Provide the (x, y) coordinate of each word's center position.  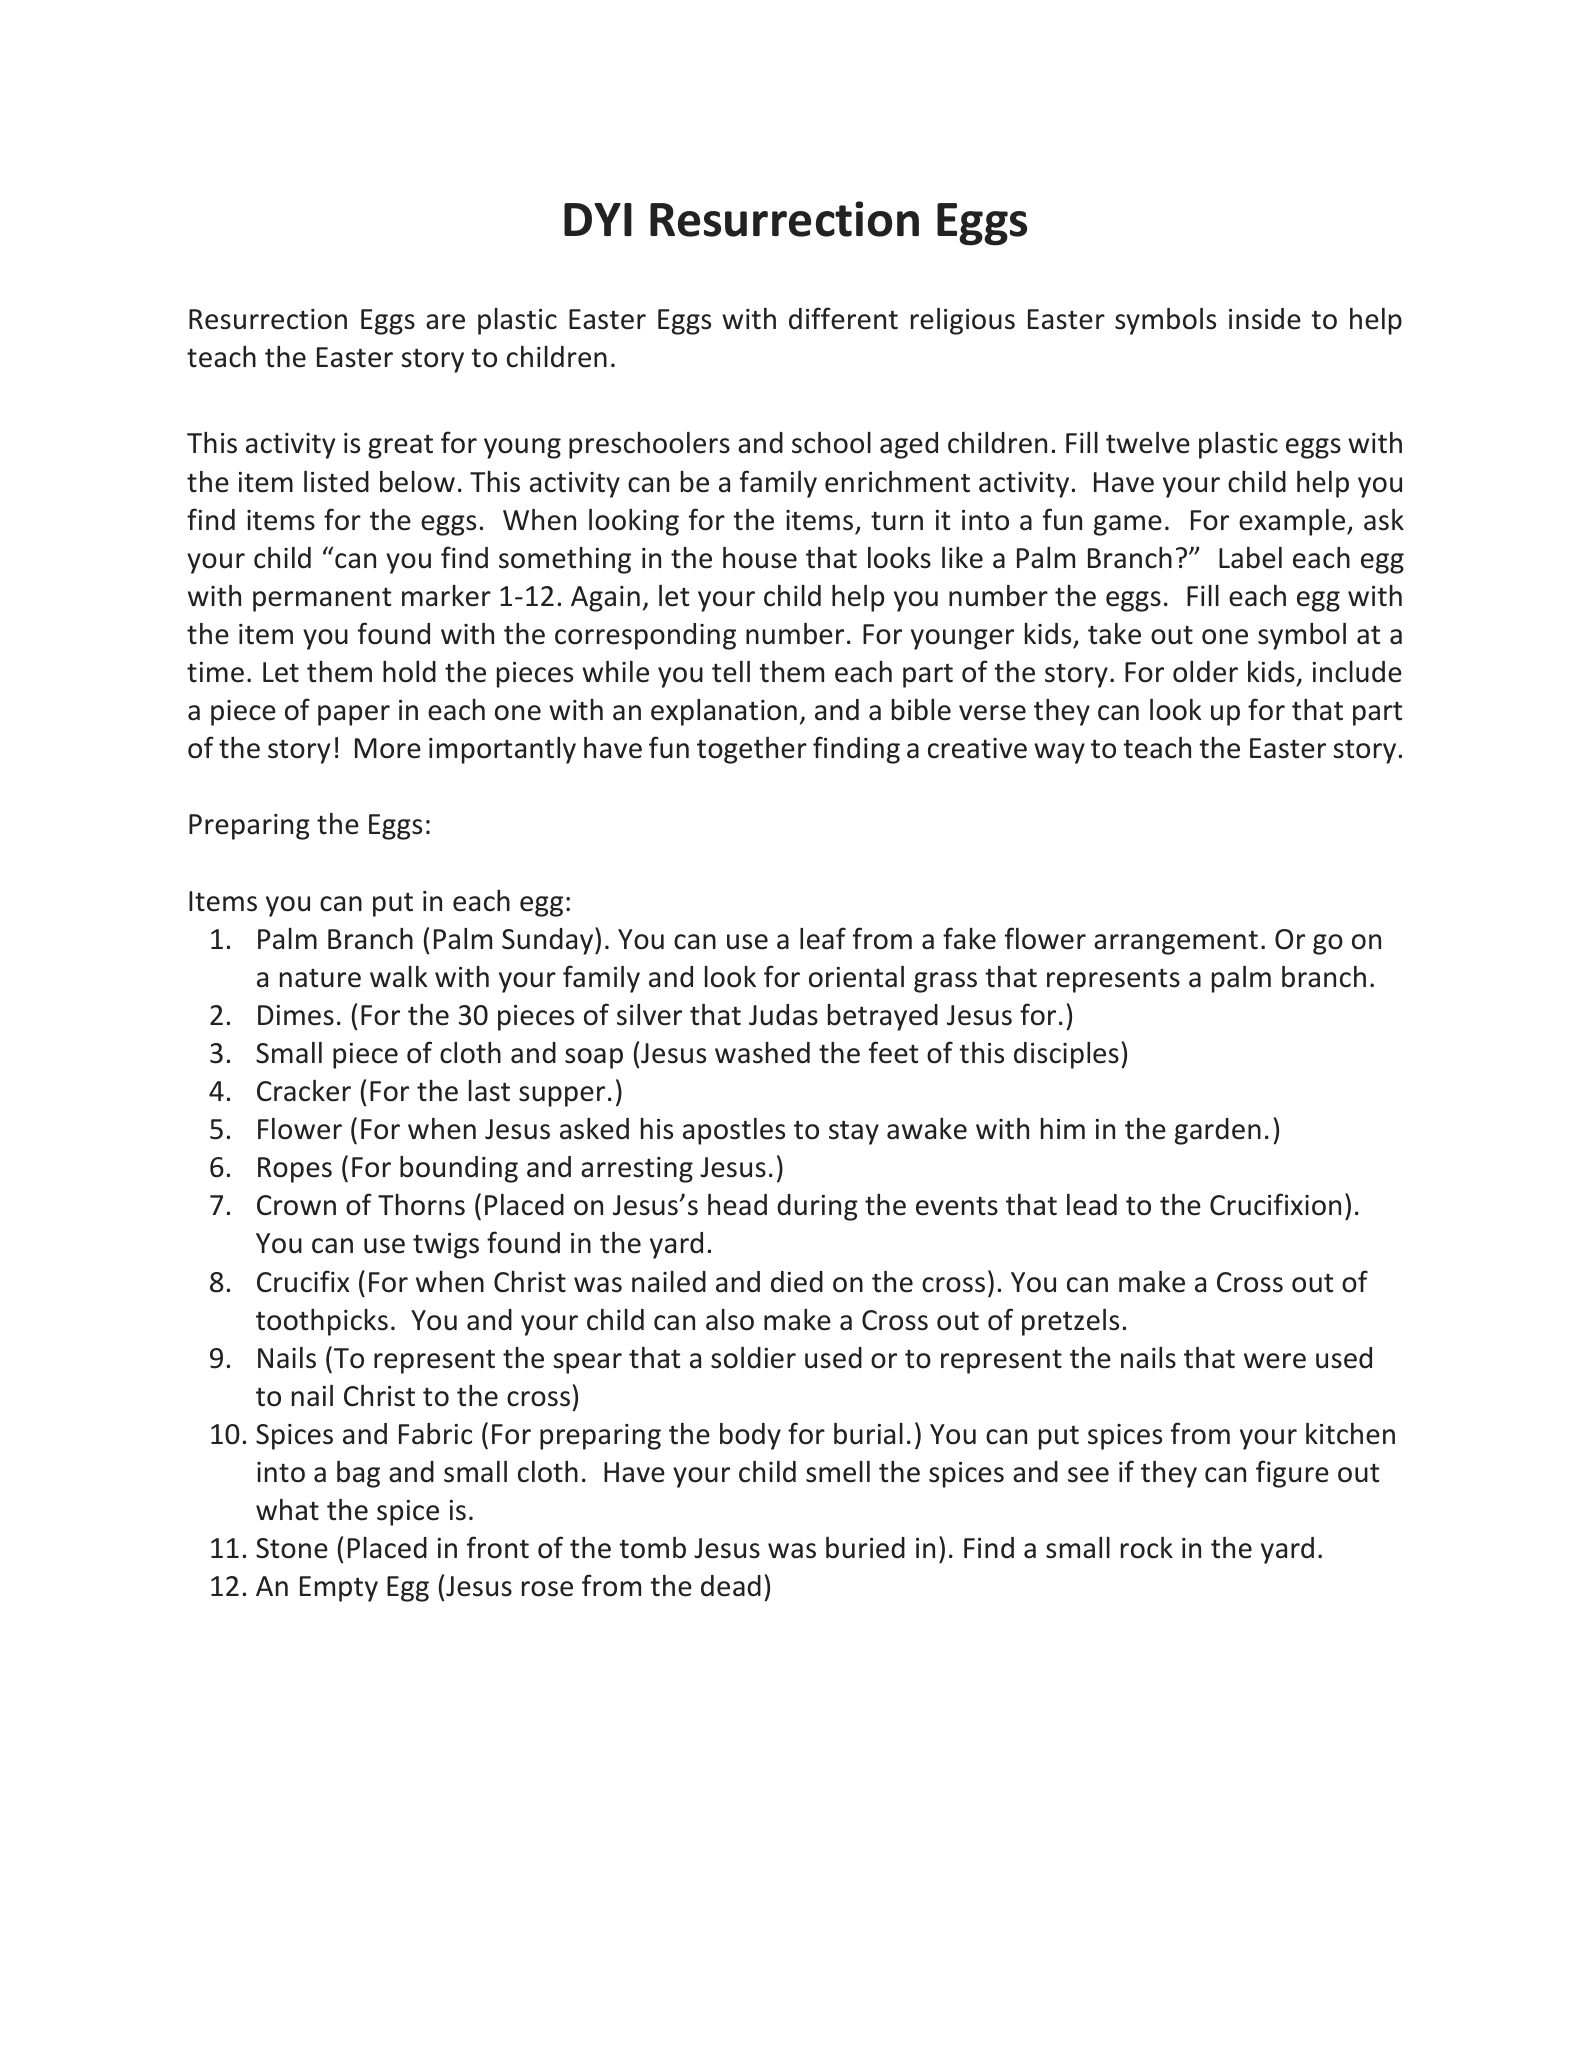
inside (1265, 319)
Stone (292, 1548)
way (1059, 753)
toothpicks (322, 1322)
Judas (783, 1015)
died (797, 1282)
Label (1250, 558)
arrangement (1176, 942)
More (388, 748)
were (1275, 1361)
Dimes (296, 1015)
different (843, 318)
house (760, 558)
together (752, 750)
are (445, 322)
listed (336, 482)
